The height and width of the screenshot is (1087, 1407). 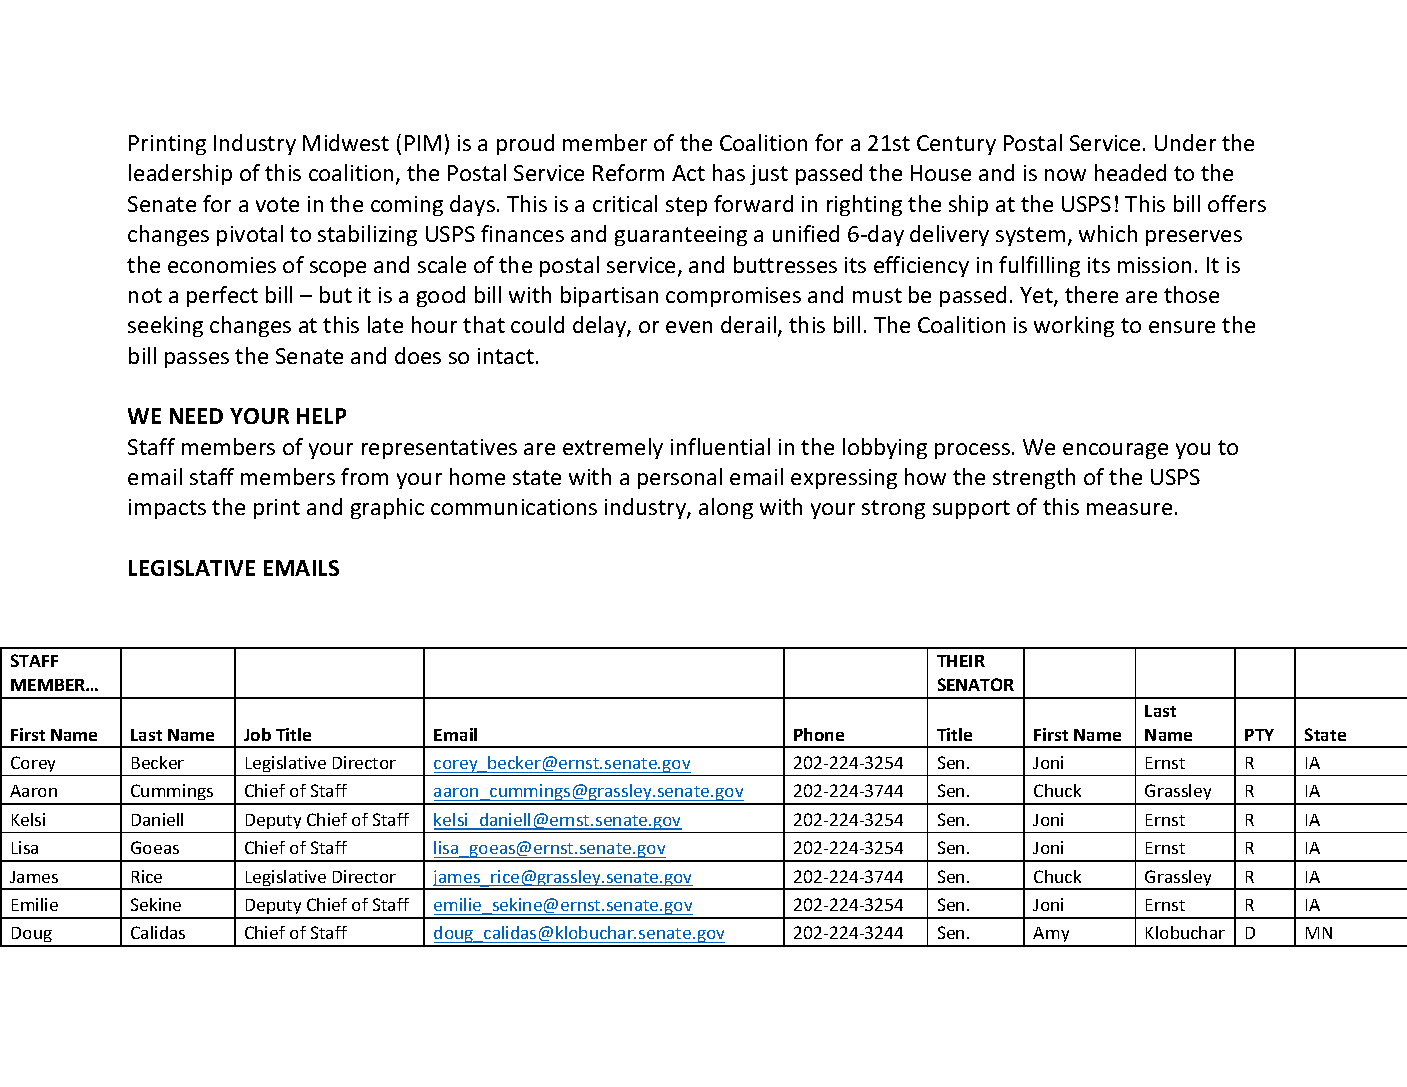 I want to click on headed, so click(x=1130, y=172).
